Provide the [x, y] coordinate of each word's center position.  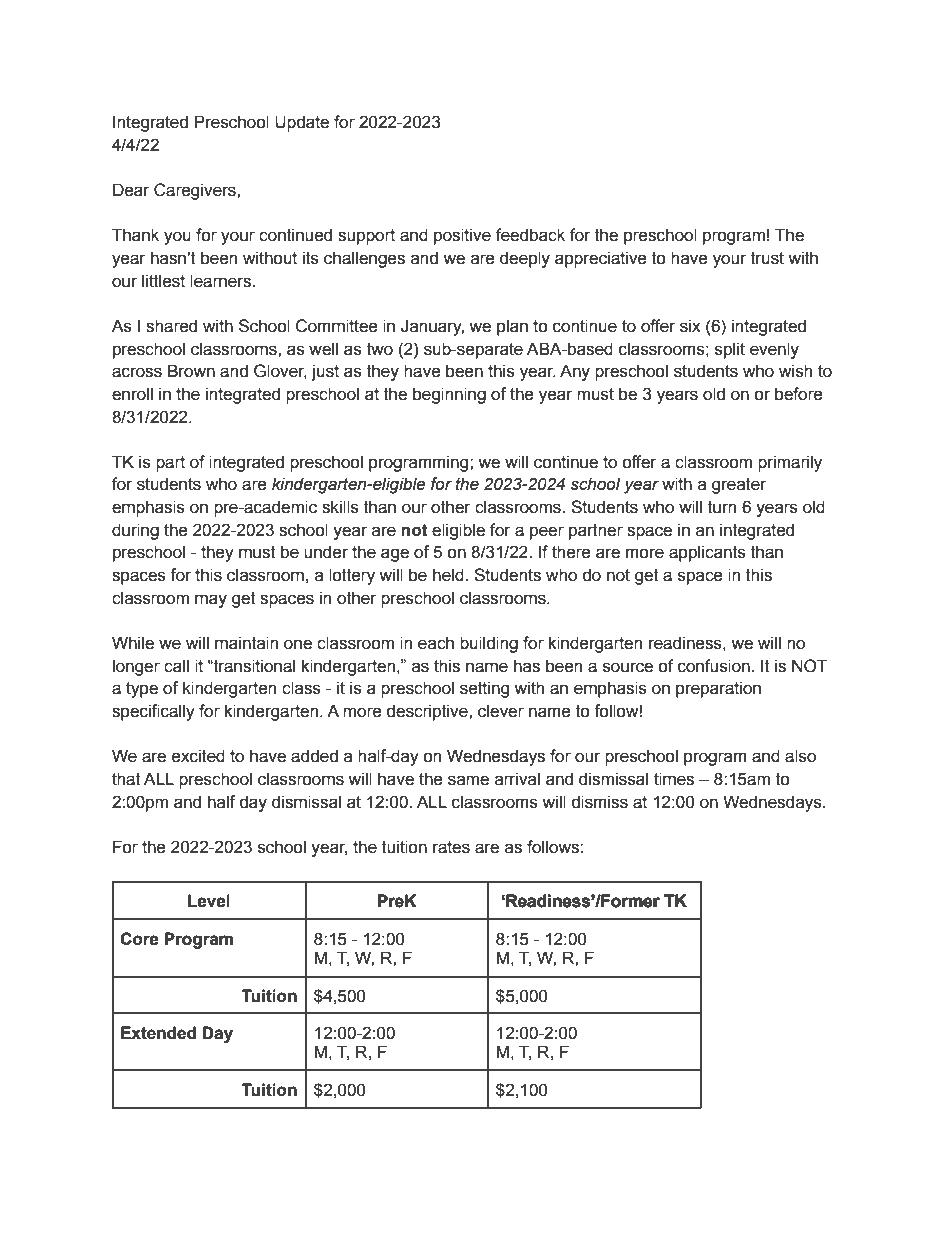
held [449, 575]
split [730, 350]
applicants [707, 553]
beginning [449, 395]
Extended [158, 1033]
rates [451, 847]
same [468, 780]
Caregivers [196, 191]
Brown [191, 371]
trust [767, 258]
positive [462, 236]
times [674, 779]
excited [198, 756]
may [211, 601]
